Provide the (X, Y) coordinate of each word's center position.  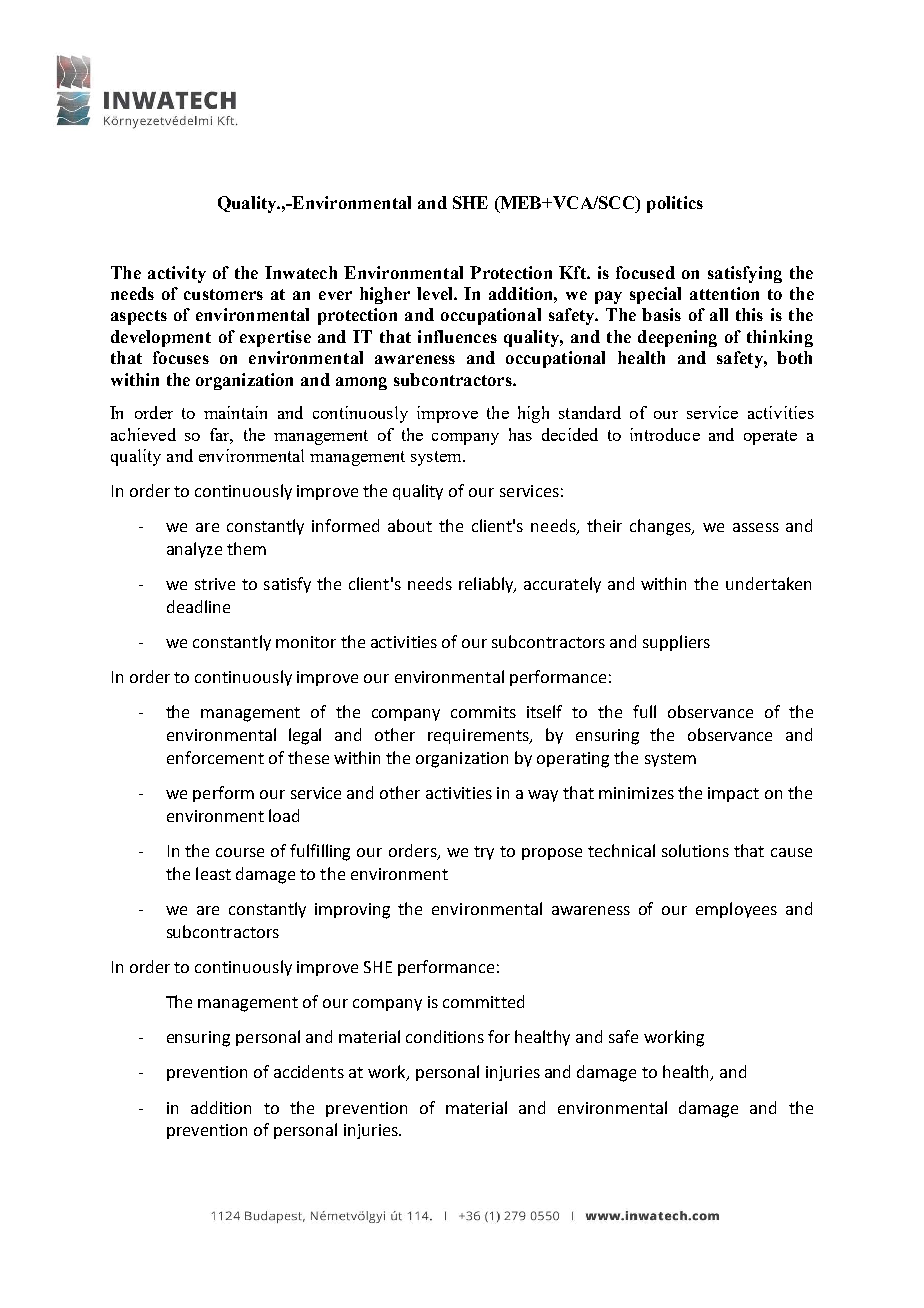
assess (756, 527)
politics (675, 204)
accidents (309, 1071)
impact (733, 794)
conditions (445, 1036)
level (436, 293)
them (246, 548)
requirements (480, 736)
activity (177, 274)
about (410, 525)
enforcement (215, 757)
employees (736, 910)
